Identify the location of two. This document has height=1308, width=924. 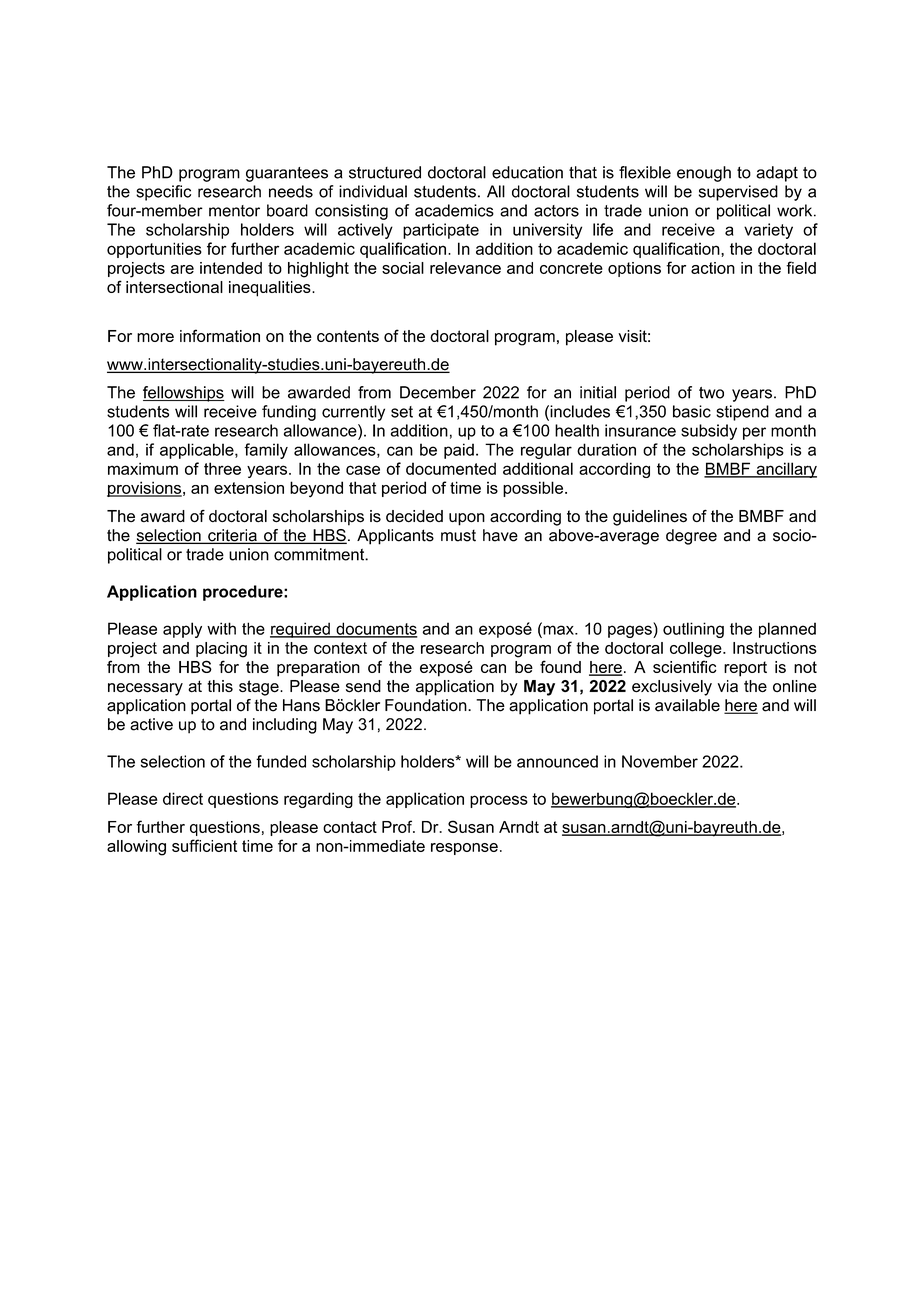
(711, 393).
